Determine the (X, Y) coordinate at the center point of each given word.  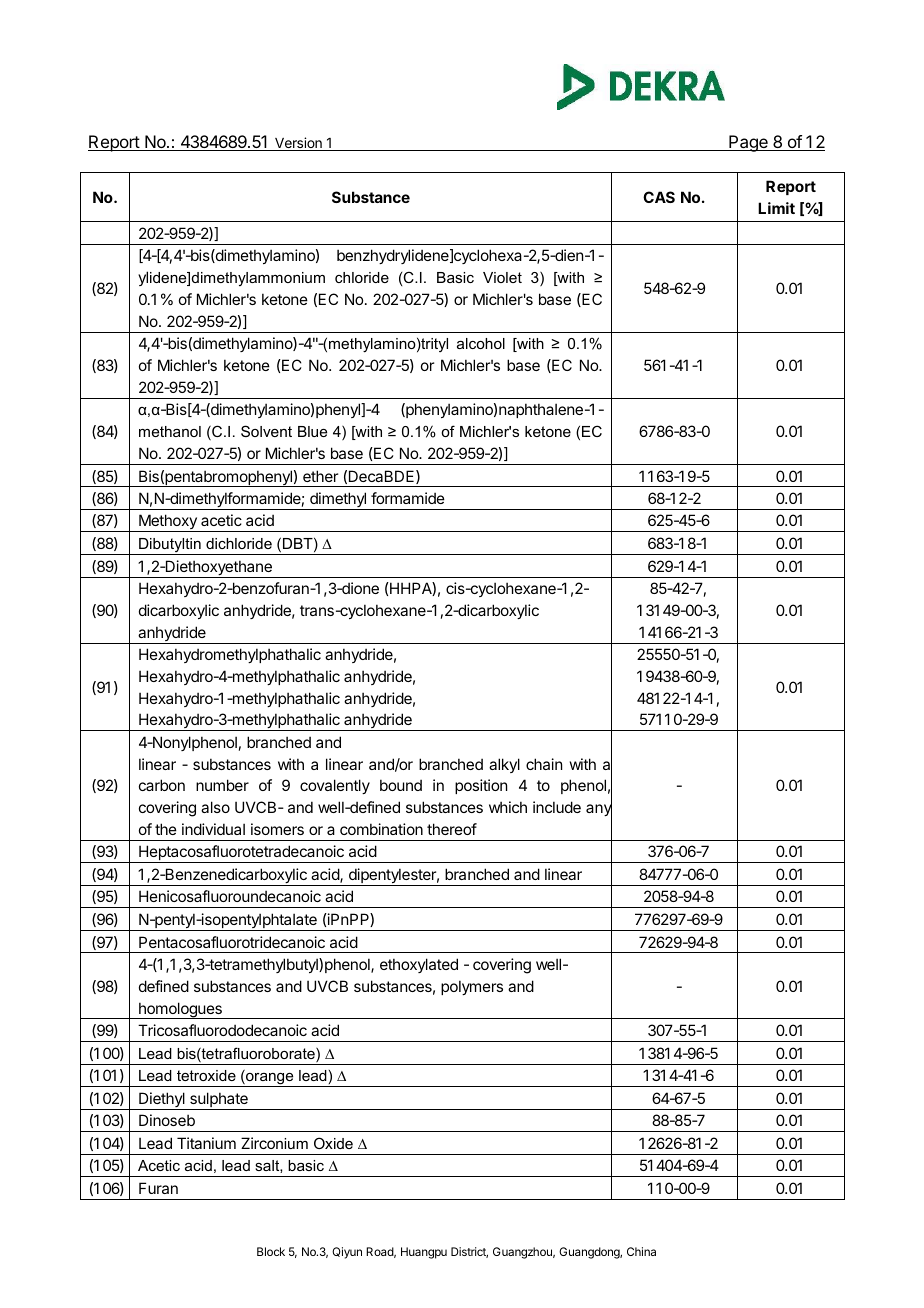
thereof (452, 829)
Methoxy (168, 523)
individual (213, 829)
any (599, 811)
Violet (502, 277)
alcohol (481, 343)
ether (320, 476)
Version (298, 144)
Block (271, 1251)
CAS (659, 197)
